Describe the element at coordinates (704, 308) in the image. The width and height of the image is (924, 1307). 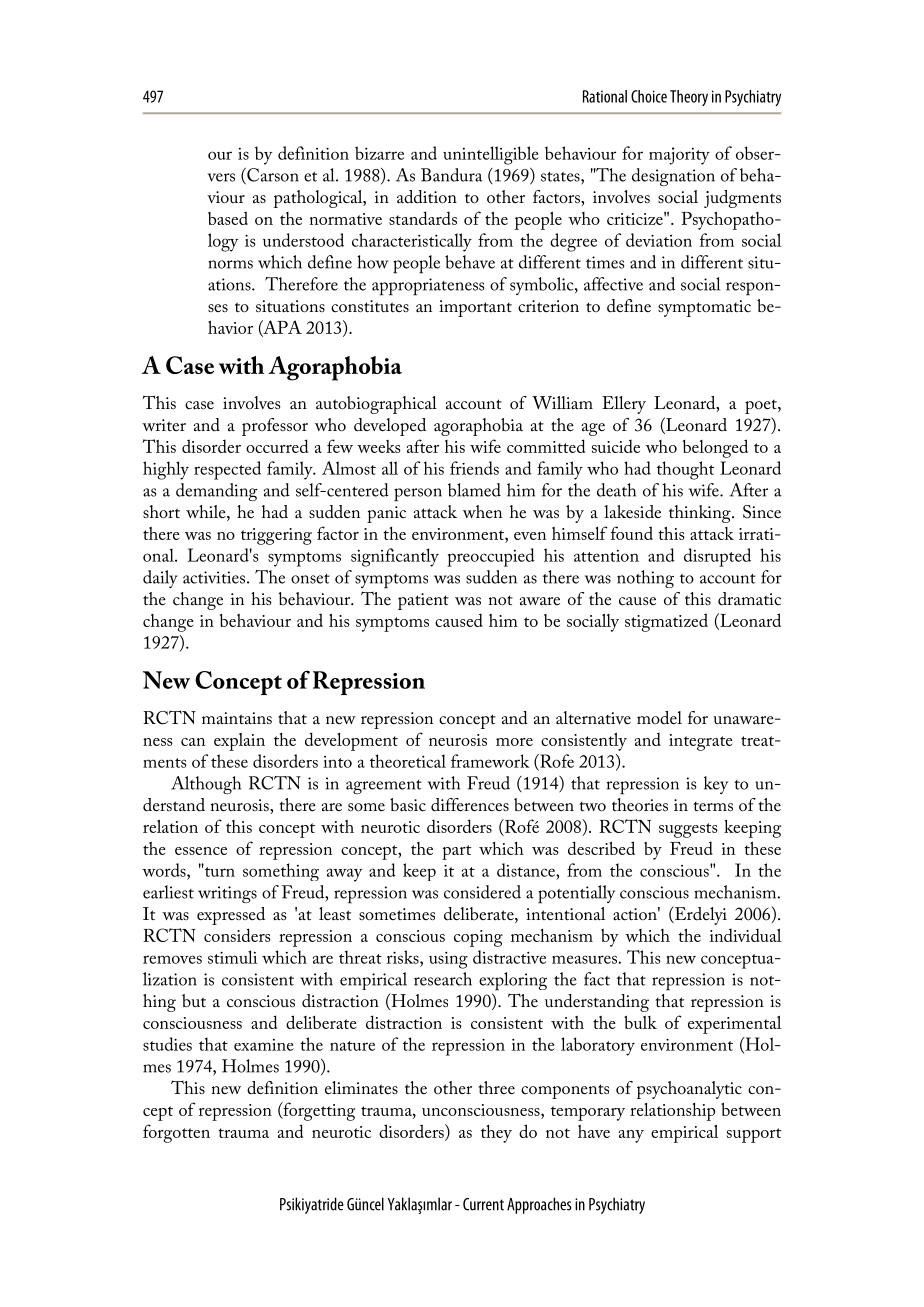
I see `symptomatic` at that location.
